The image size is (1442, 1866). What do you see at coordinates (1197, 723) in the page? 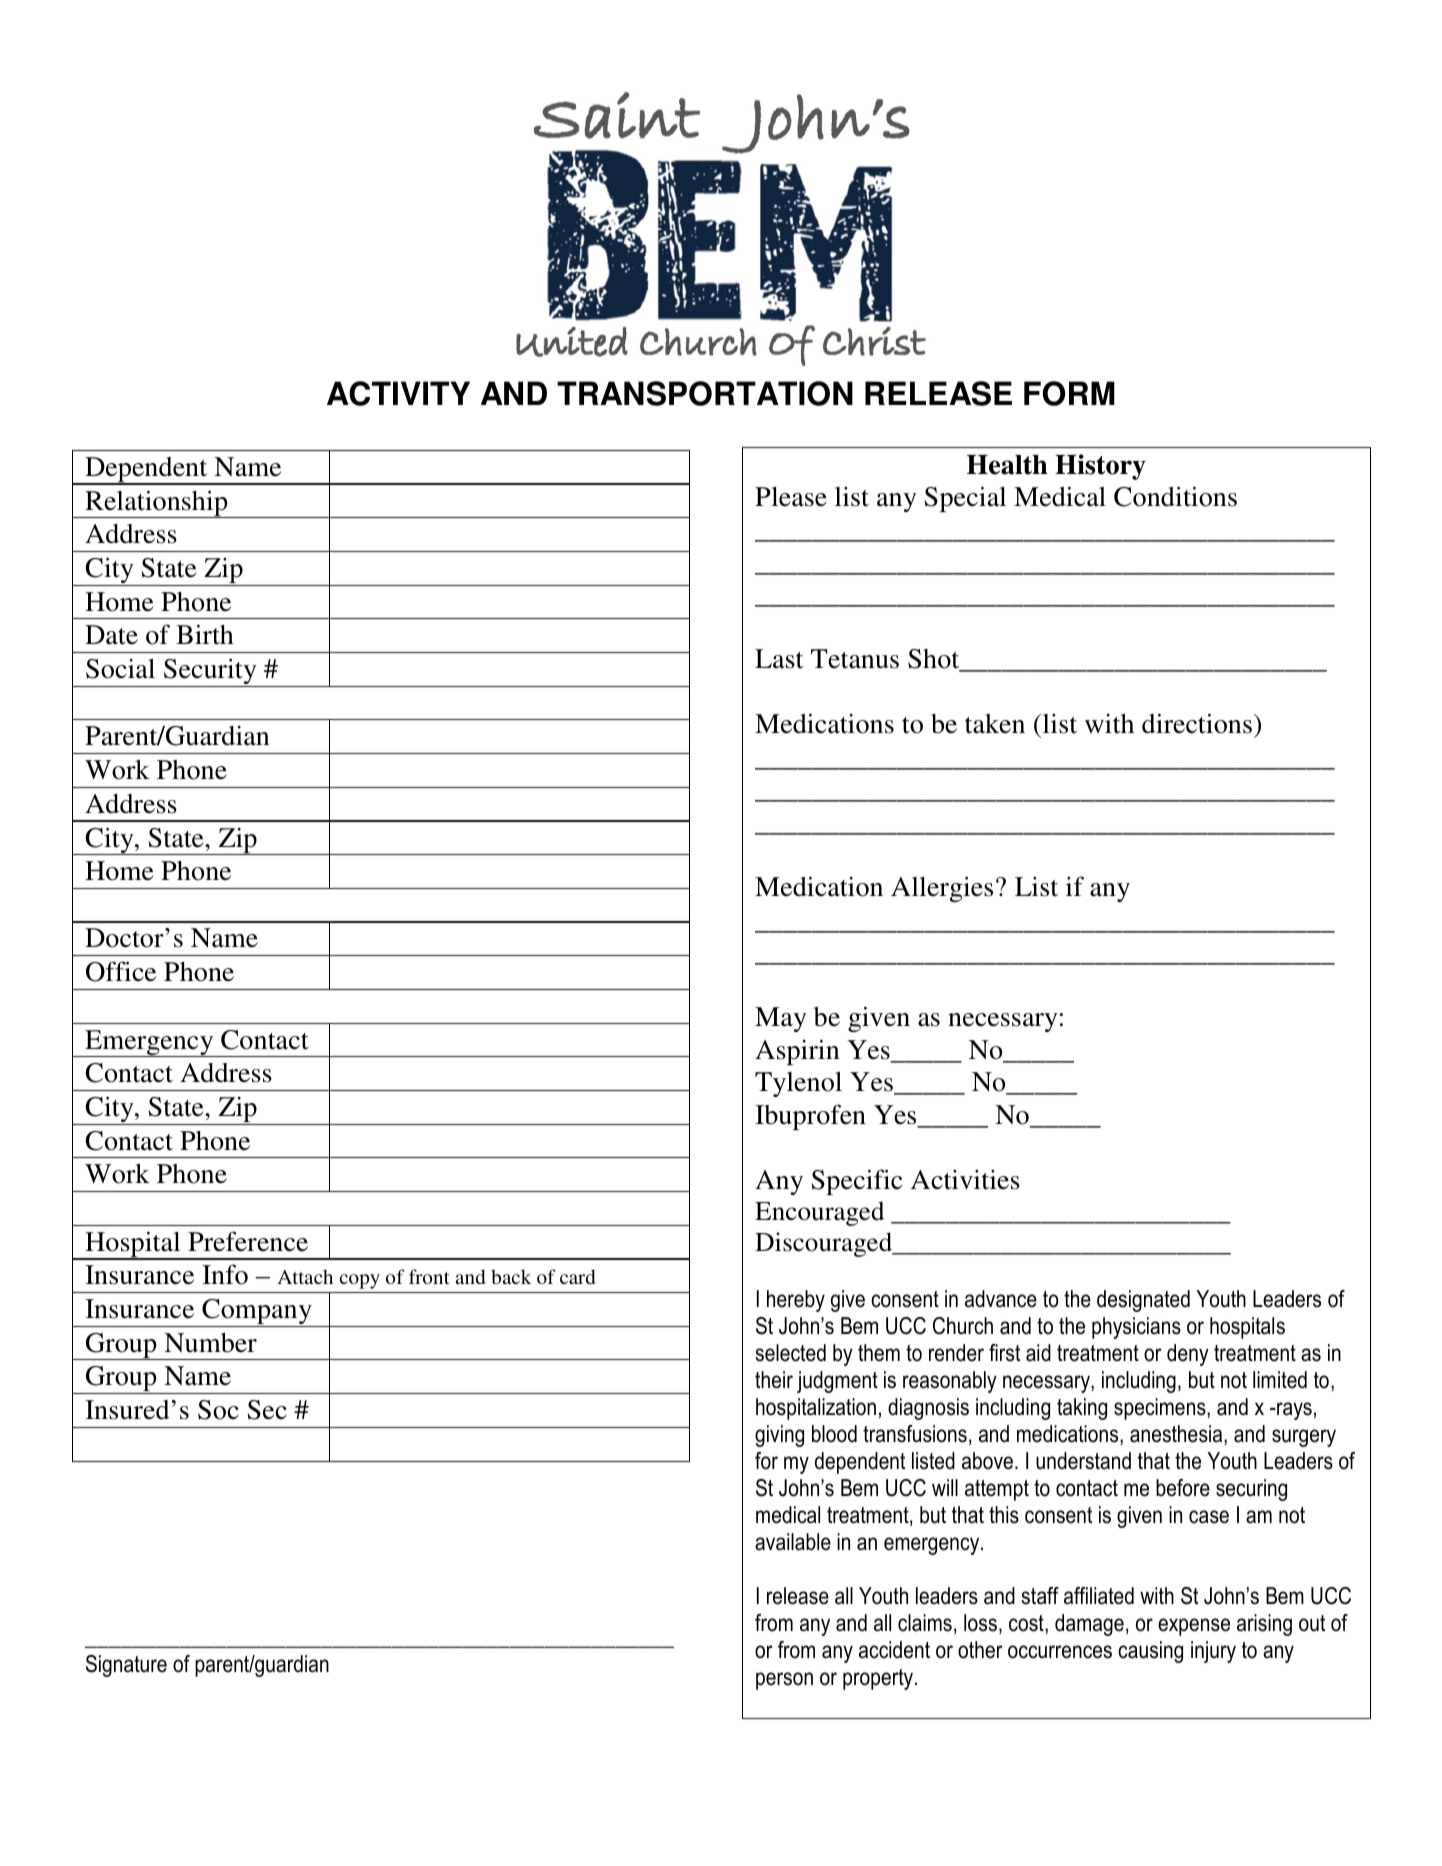
I see `directions` at bounding box center [1197, 723].
